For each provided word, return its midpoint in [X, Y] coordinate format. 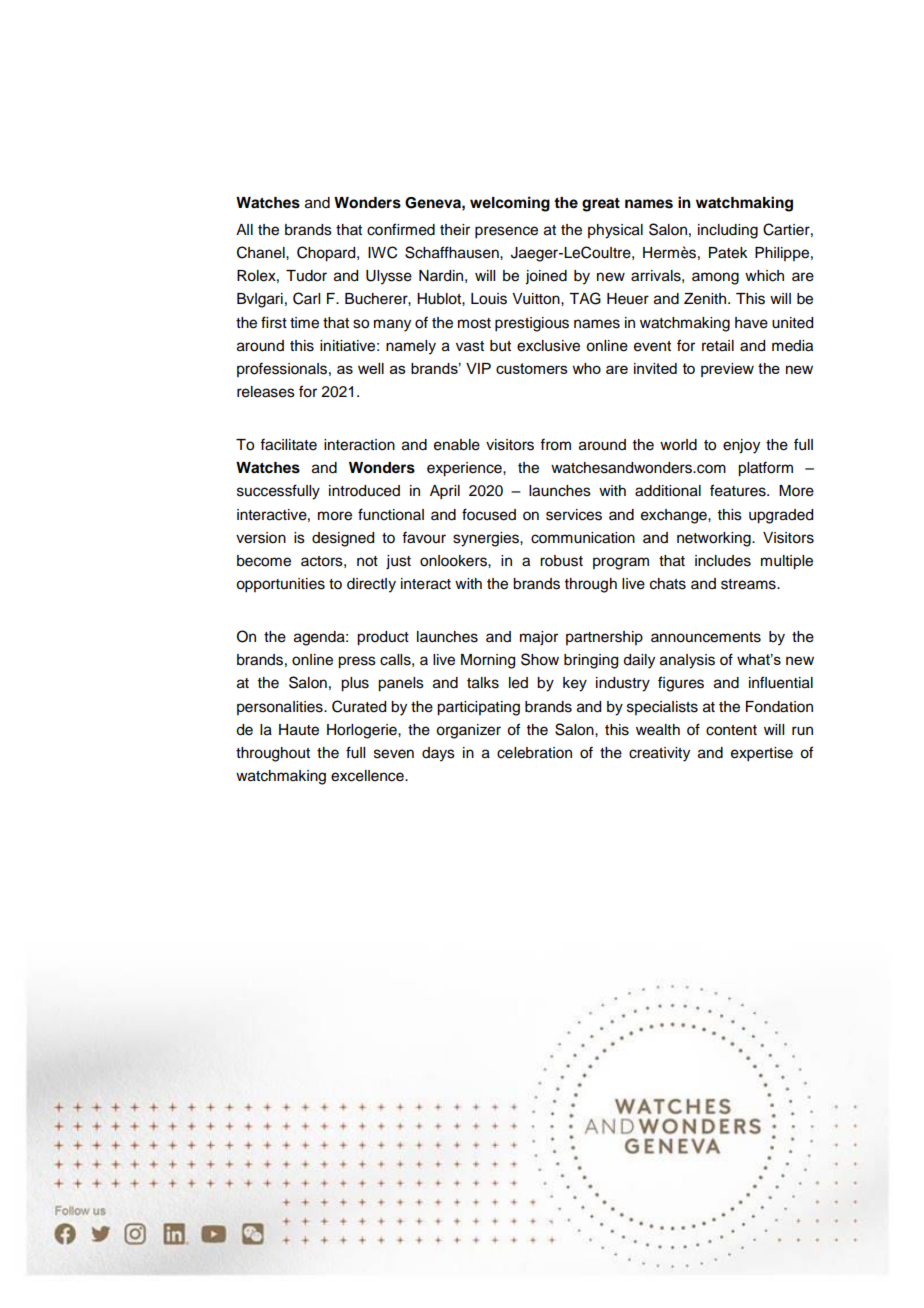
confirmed [401, 229]
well [371, 368]
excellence [368, 776]
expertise [762, 754]
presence [506, 232]
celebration [534, 753]
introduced [364, 491]
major [539, 638]
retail [718, 346]
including [728, 231]
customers [532, 368]
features [739, 490]
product [383, 638]
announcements [706, 637]
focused [489, 514]
